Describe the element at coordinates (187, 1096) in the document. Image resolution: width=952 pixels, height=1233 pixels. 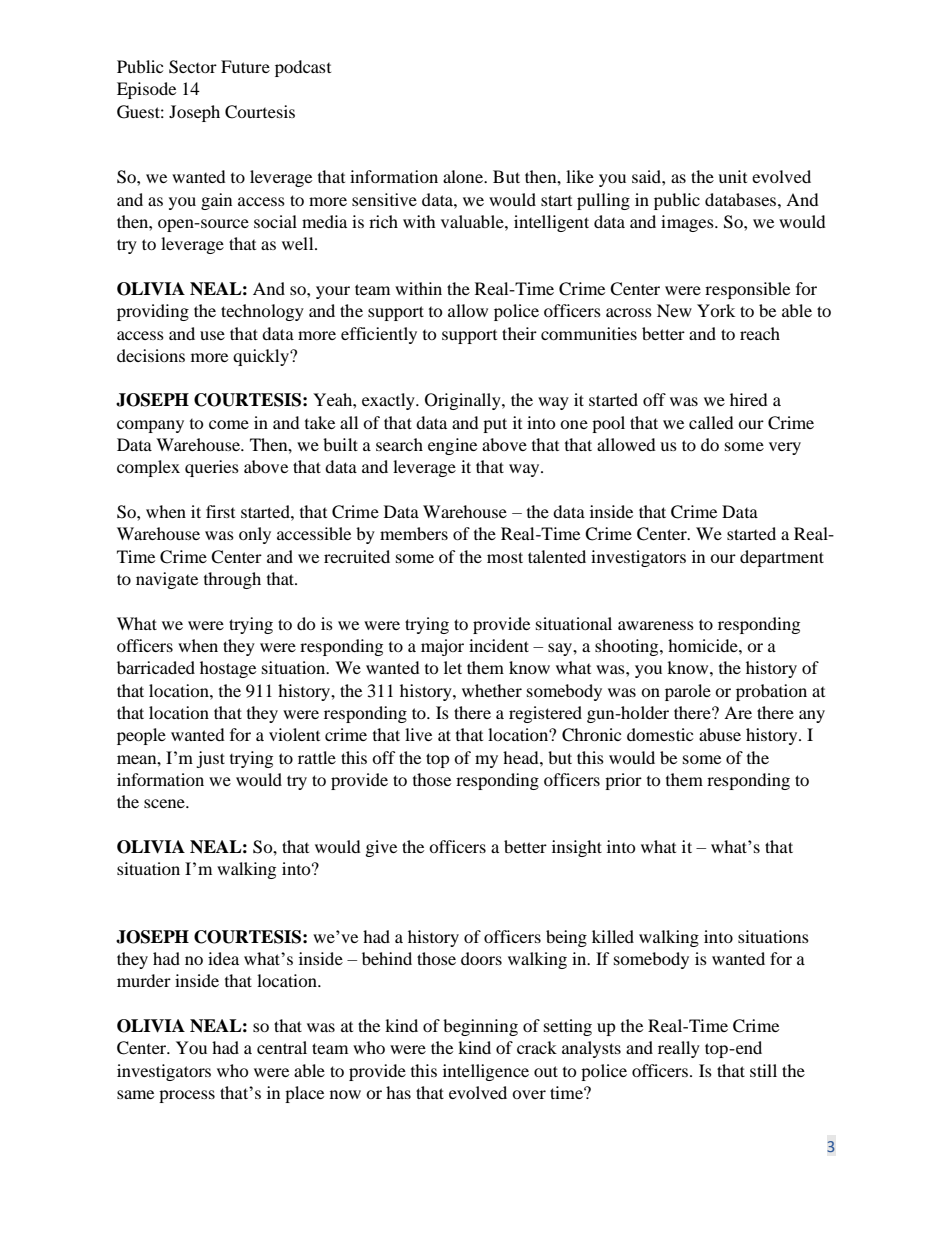
I see `process` at that location.
